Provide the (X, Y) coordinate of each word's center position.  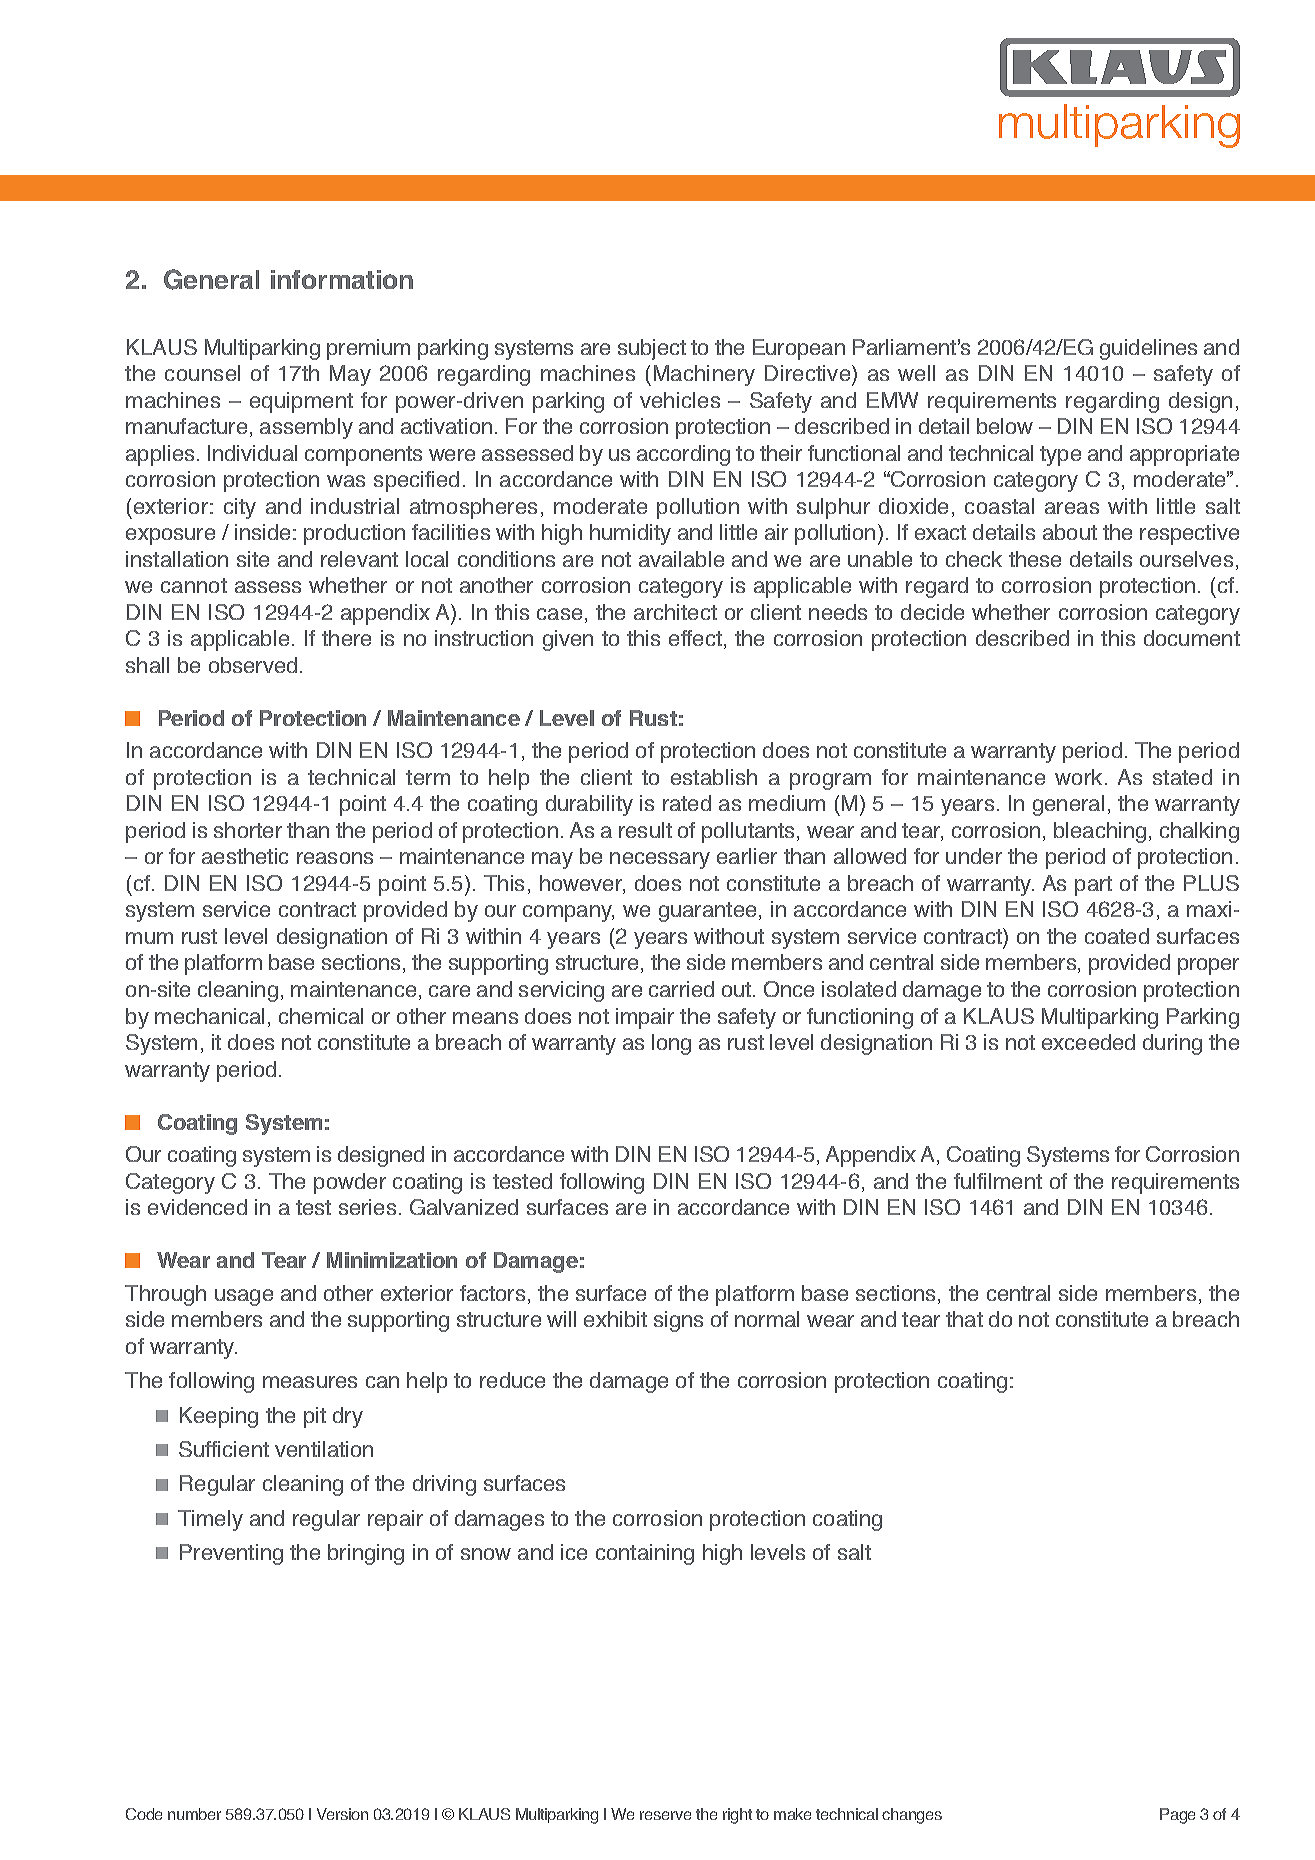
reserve (665, 1815)
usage (244, 1297)
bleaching (1100, 832)
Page (1177, 1816)
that (964, 1319)
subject (652, 349)
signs (678, 1321)
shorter (248, 830)
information (342, 279)
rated (687, 803)
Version (342, 1814)
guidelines (1148, 349)
